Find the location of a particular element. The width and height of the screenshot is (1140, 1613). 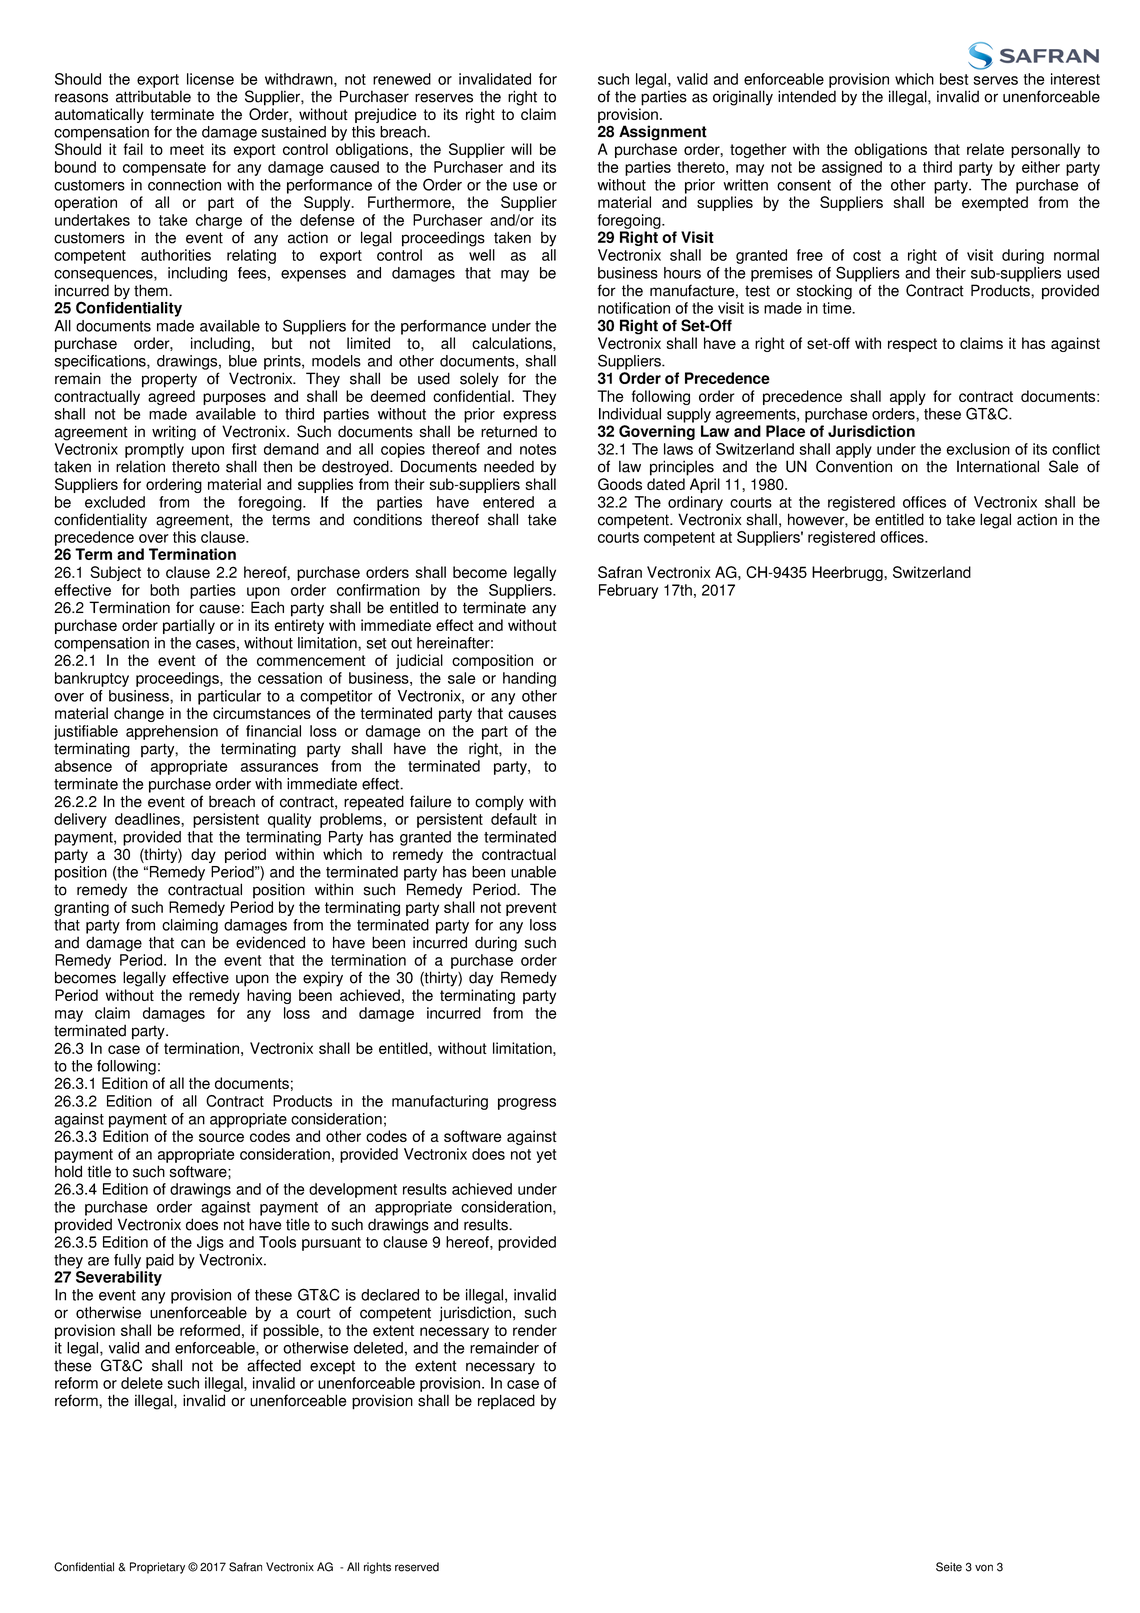

promptly is located at coordinates (154, 452).
